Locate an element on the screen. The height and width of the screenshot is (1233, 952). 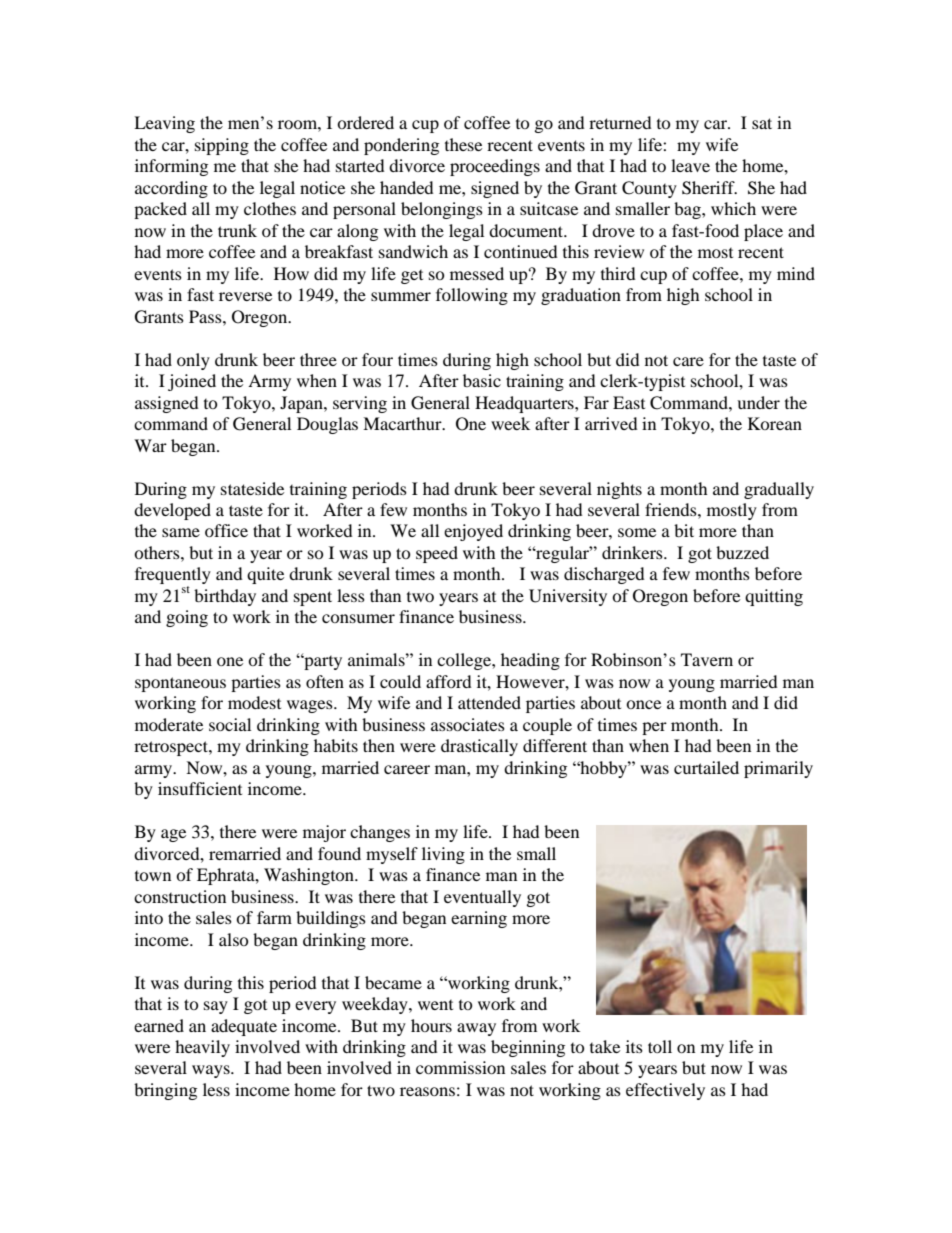
under is located at coordinates (758, 402).
